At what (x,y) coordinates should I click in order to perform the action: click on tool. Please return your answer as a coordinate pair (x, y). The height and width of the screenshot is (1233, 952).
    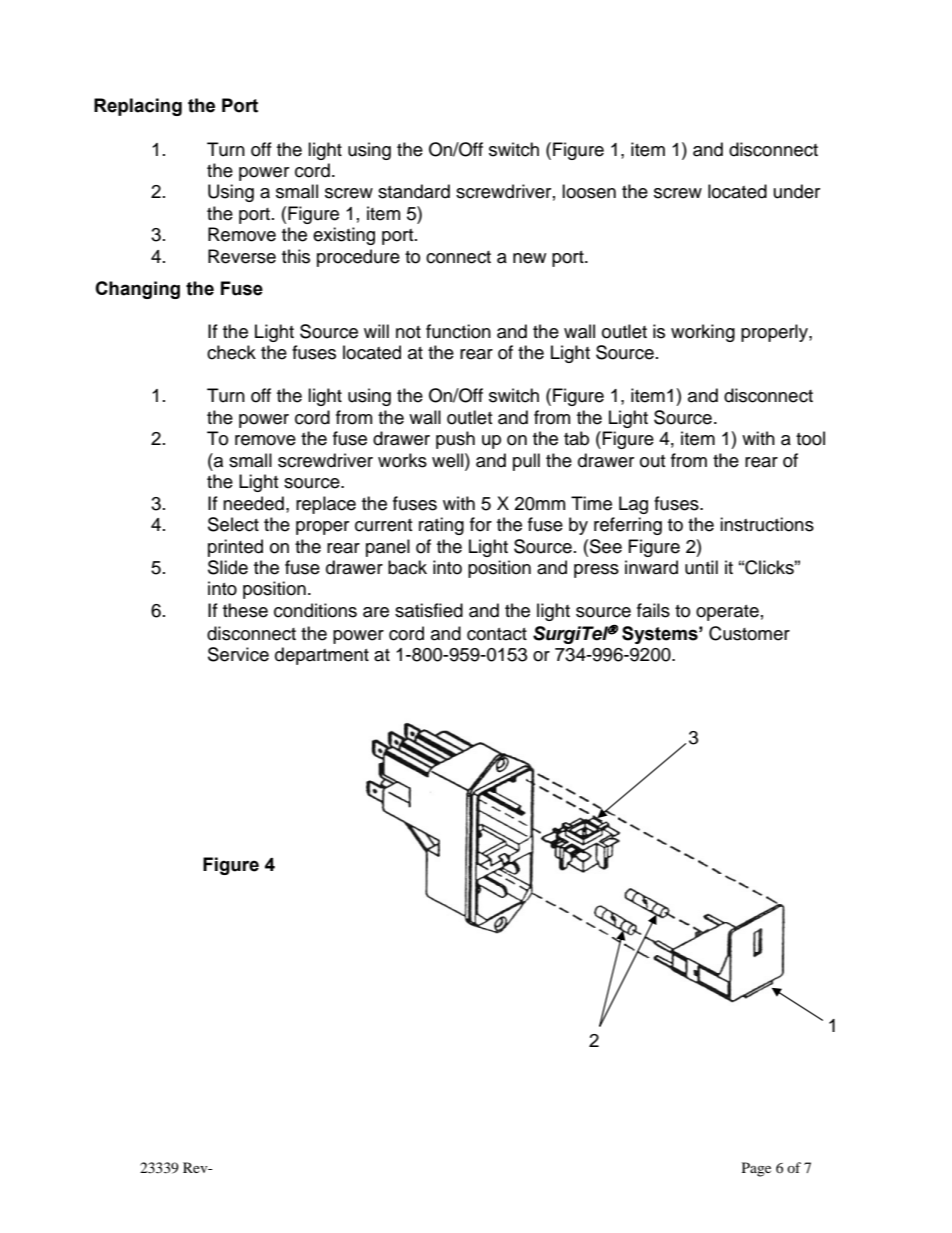
    Looking at the image, I should click on (810, 438).
